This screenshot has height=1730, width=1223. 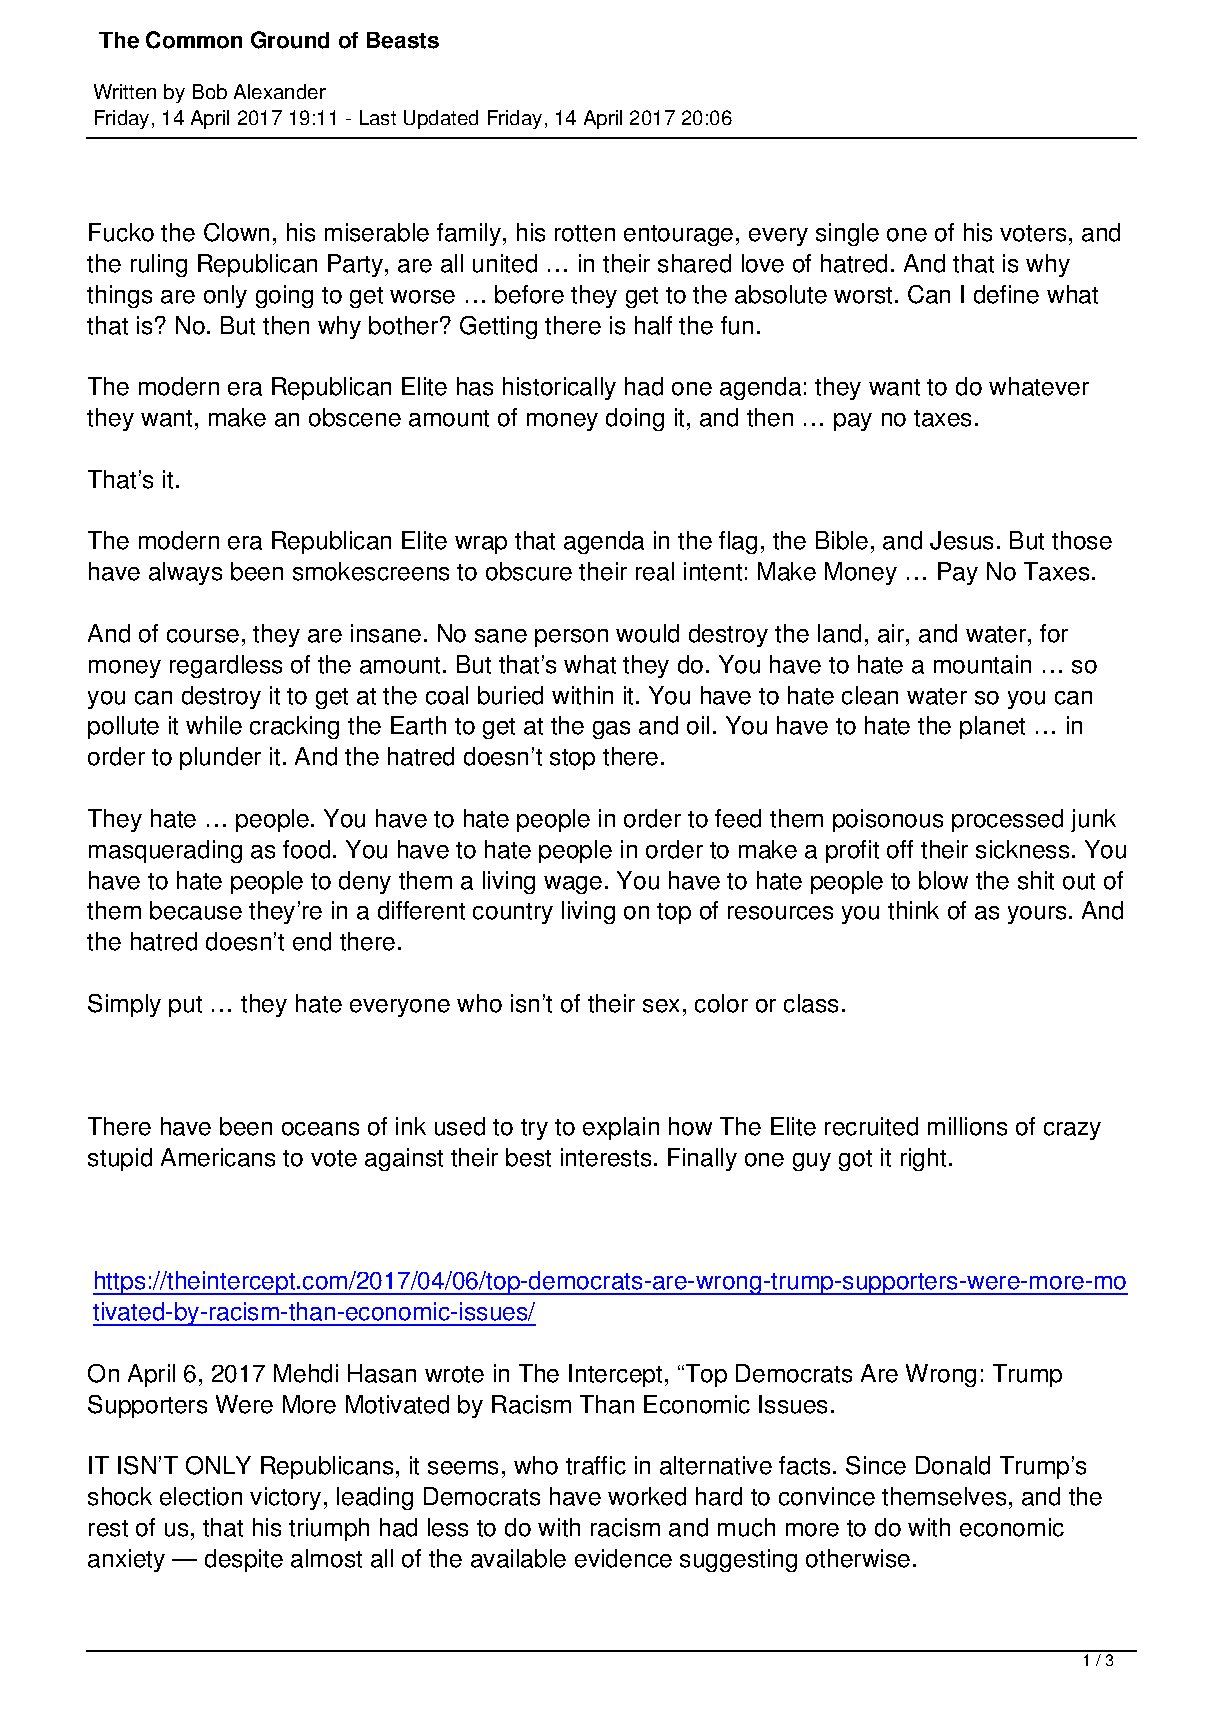 What do you see at coordinates (441, 119) in the screenshot?
I see `Updated` at bounding box center [441, 119].
